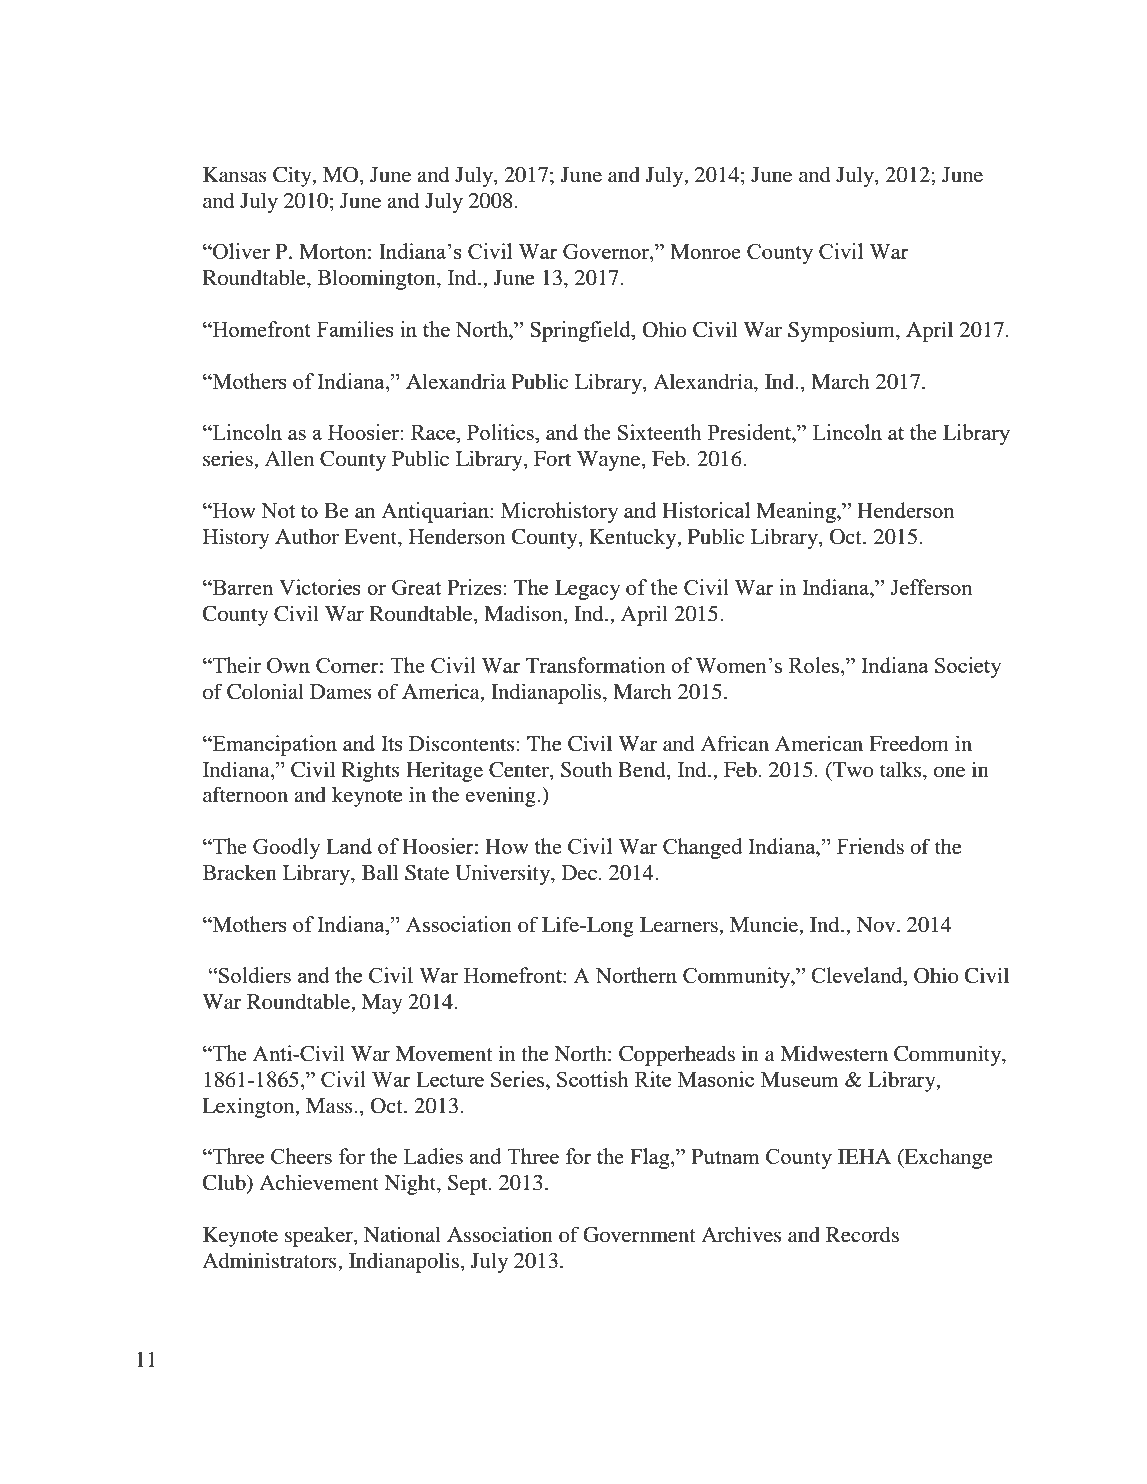 This screenshot has width=1147, height=1484. What do you see at coordinates (320, 1236) in the screenshot?
I see `speaker` at bounding box center [320, 1236].
